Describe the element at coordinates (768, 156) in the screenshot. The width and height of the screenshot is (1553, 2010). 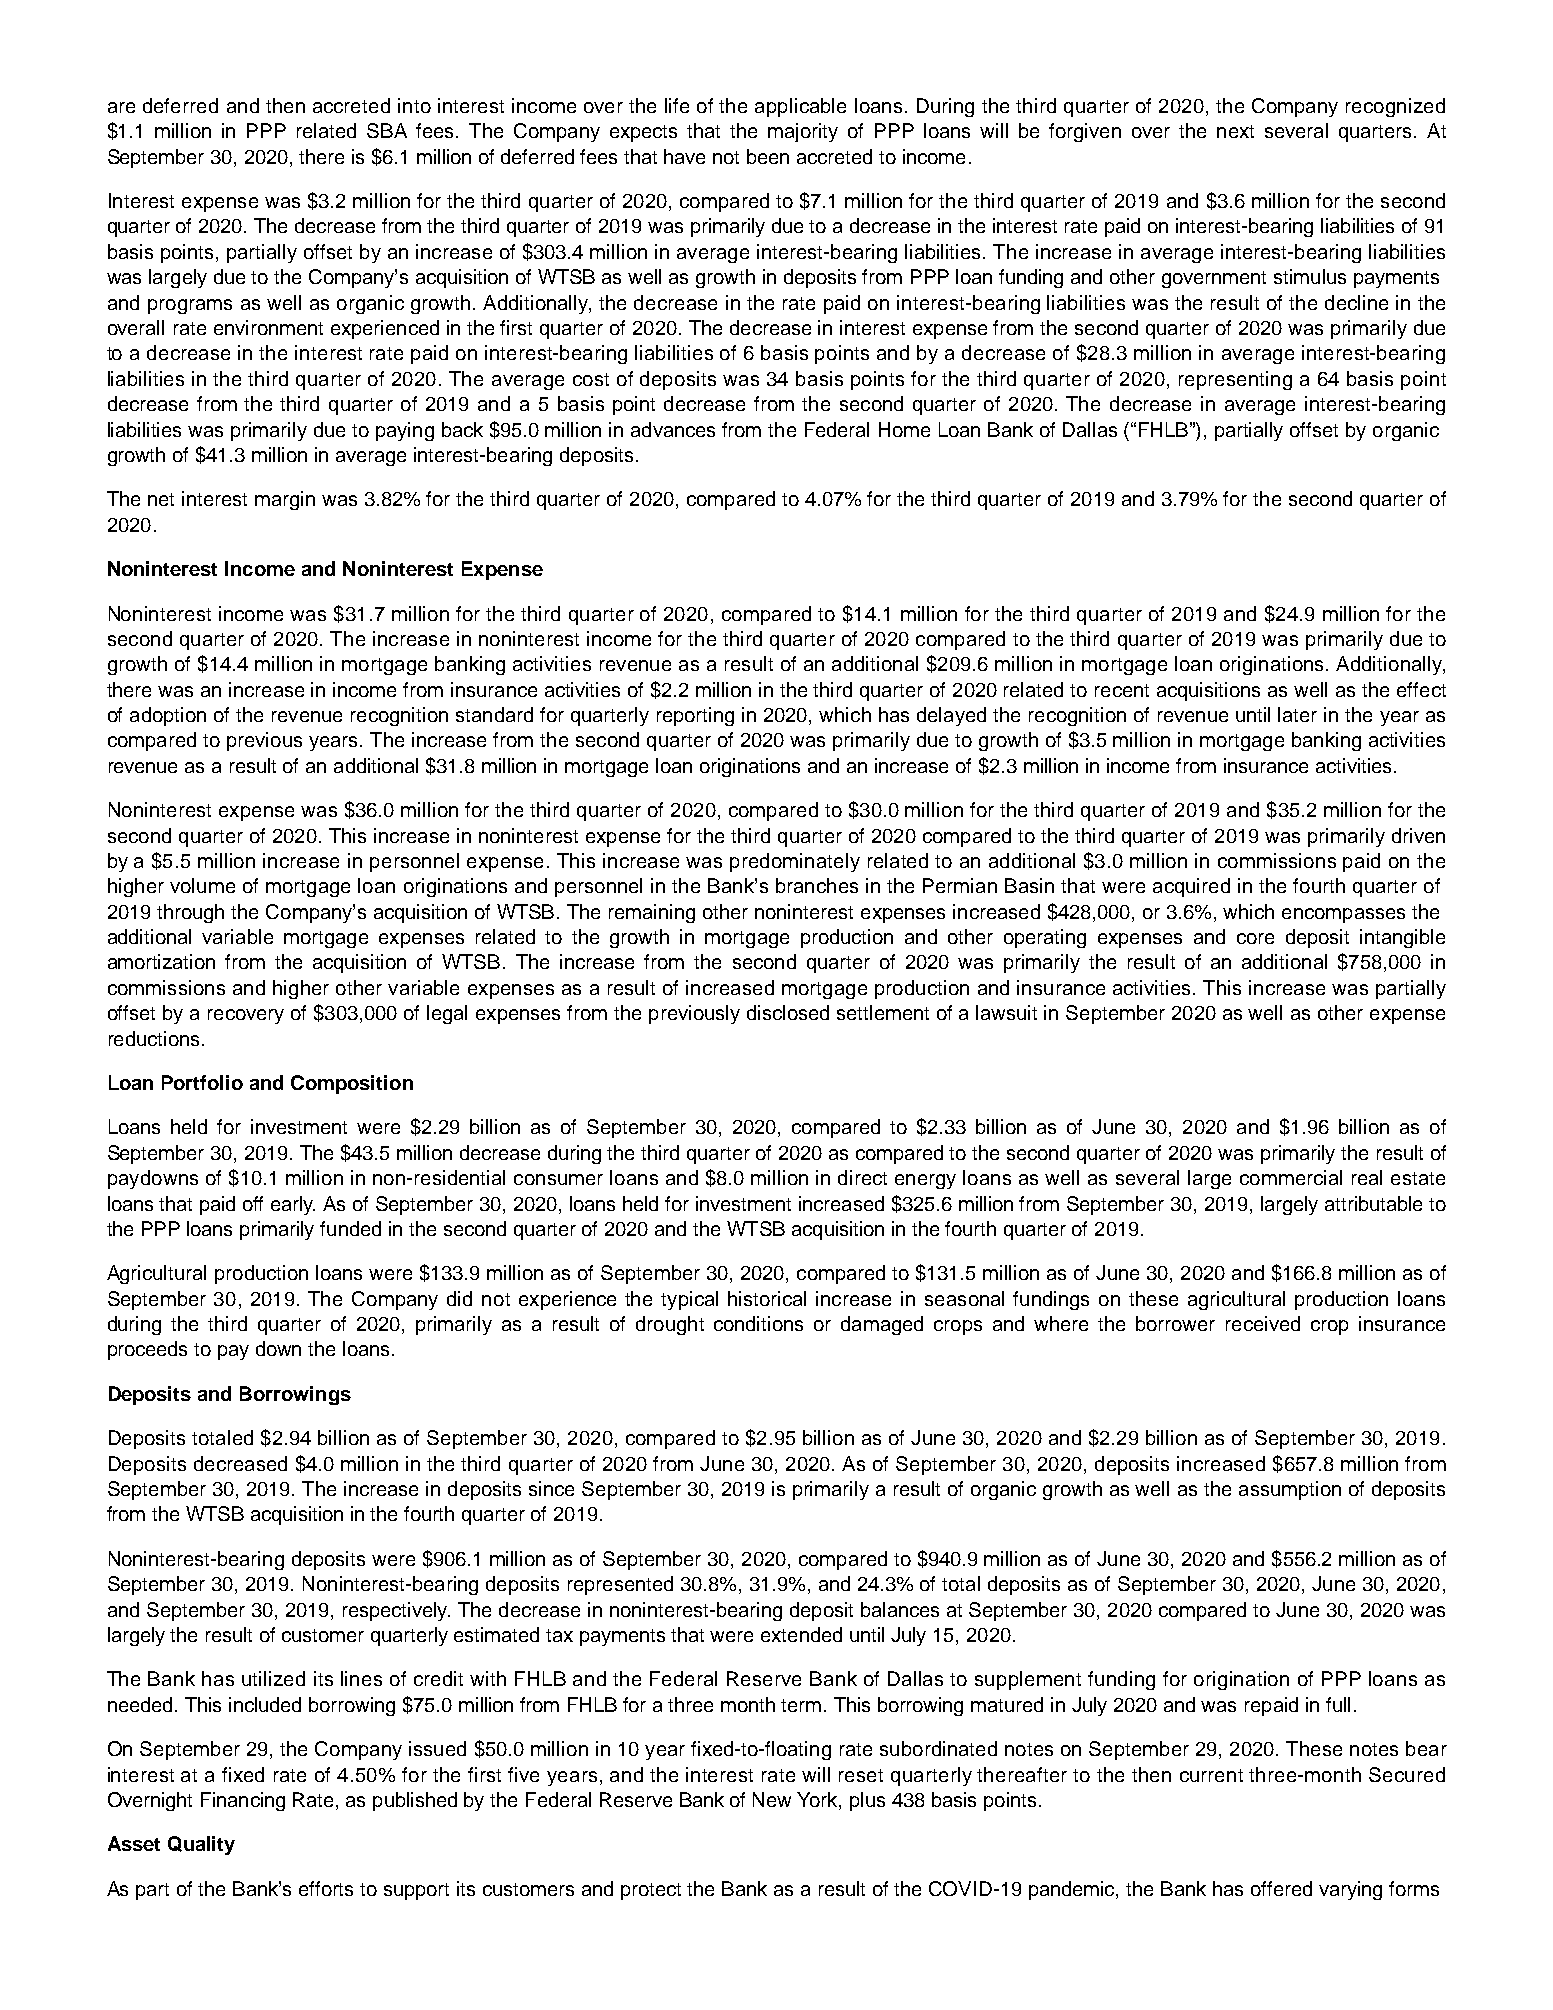
I see `been` at that location.
